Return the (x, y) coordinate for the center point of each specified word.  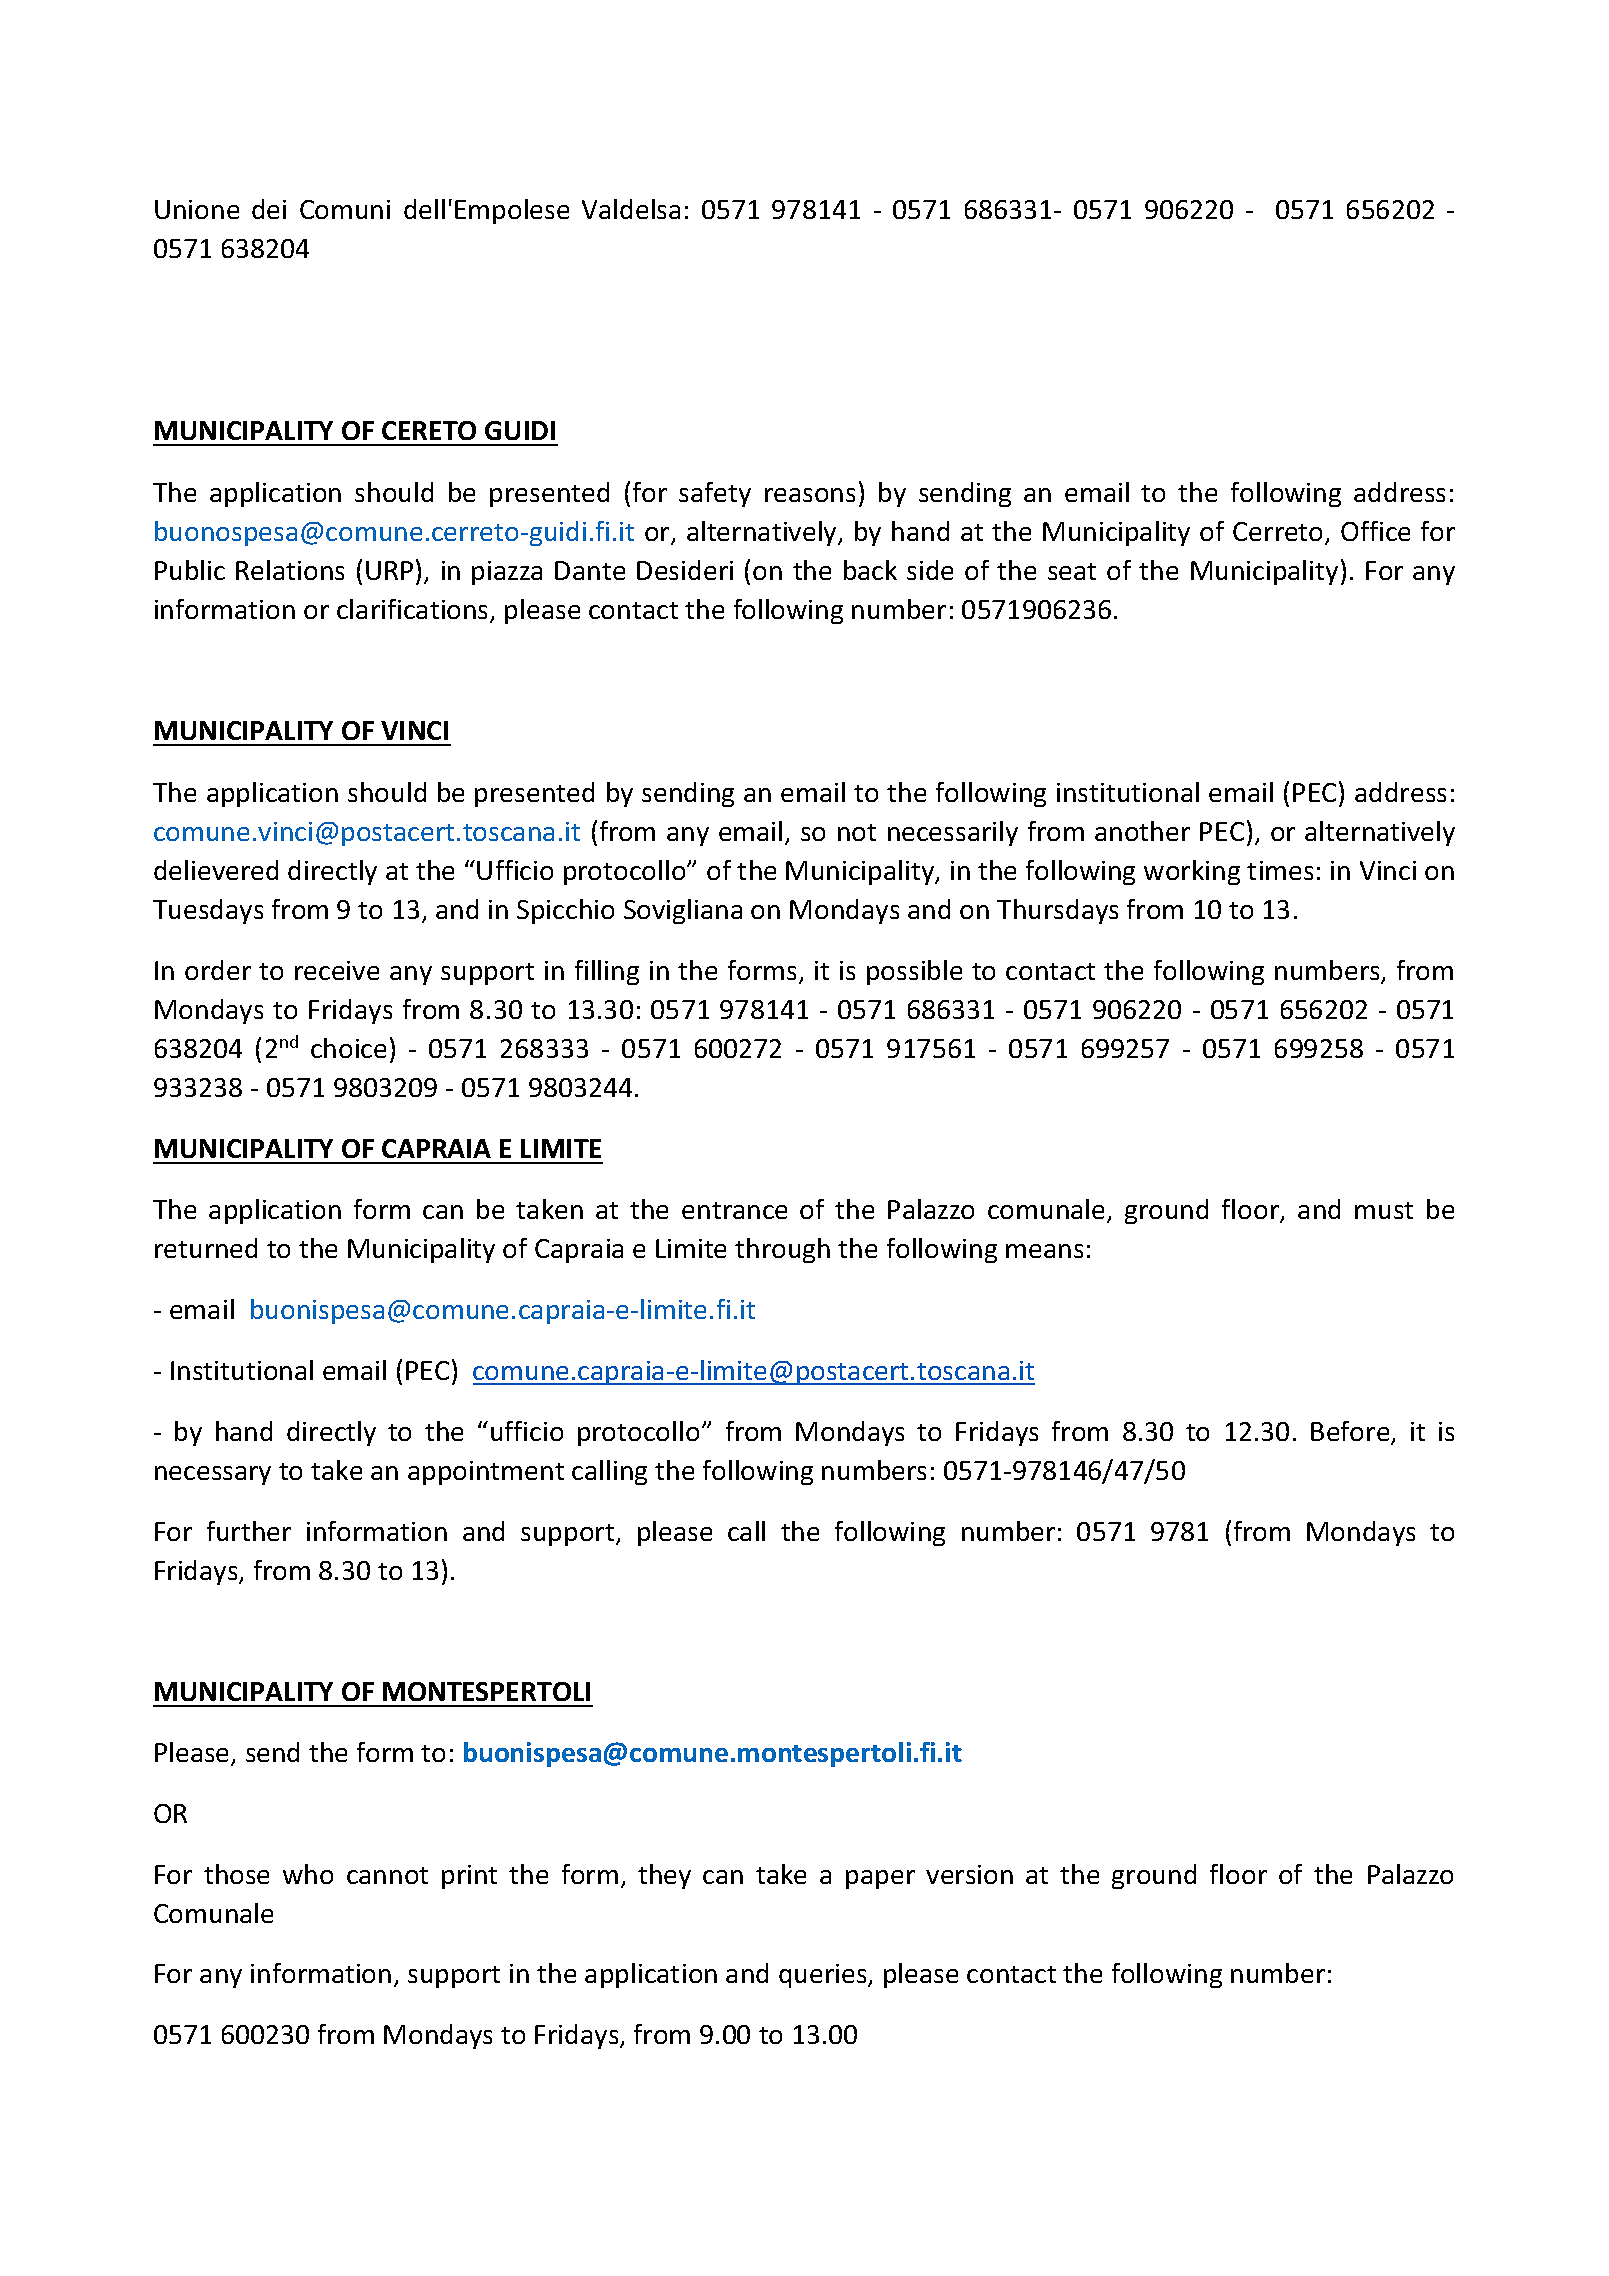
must (1384, 1210)
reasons (810, 495)
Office (1375, 531)
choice (348, 1048)
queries (824, 1976)
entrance (734, 1210)
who (308, 1874)
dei (269, 209)
